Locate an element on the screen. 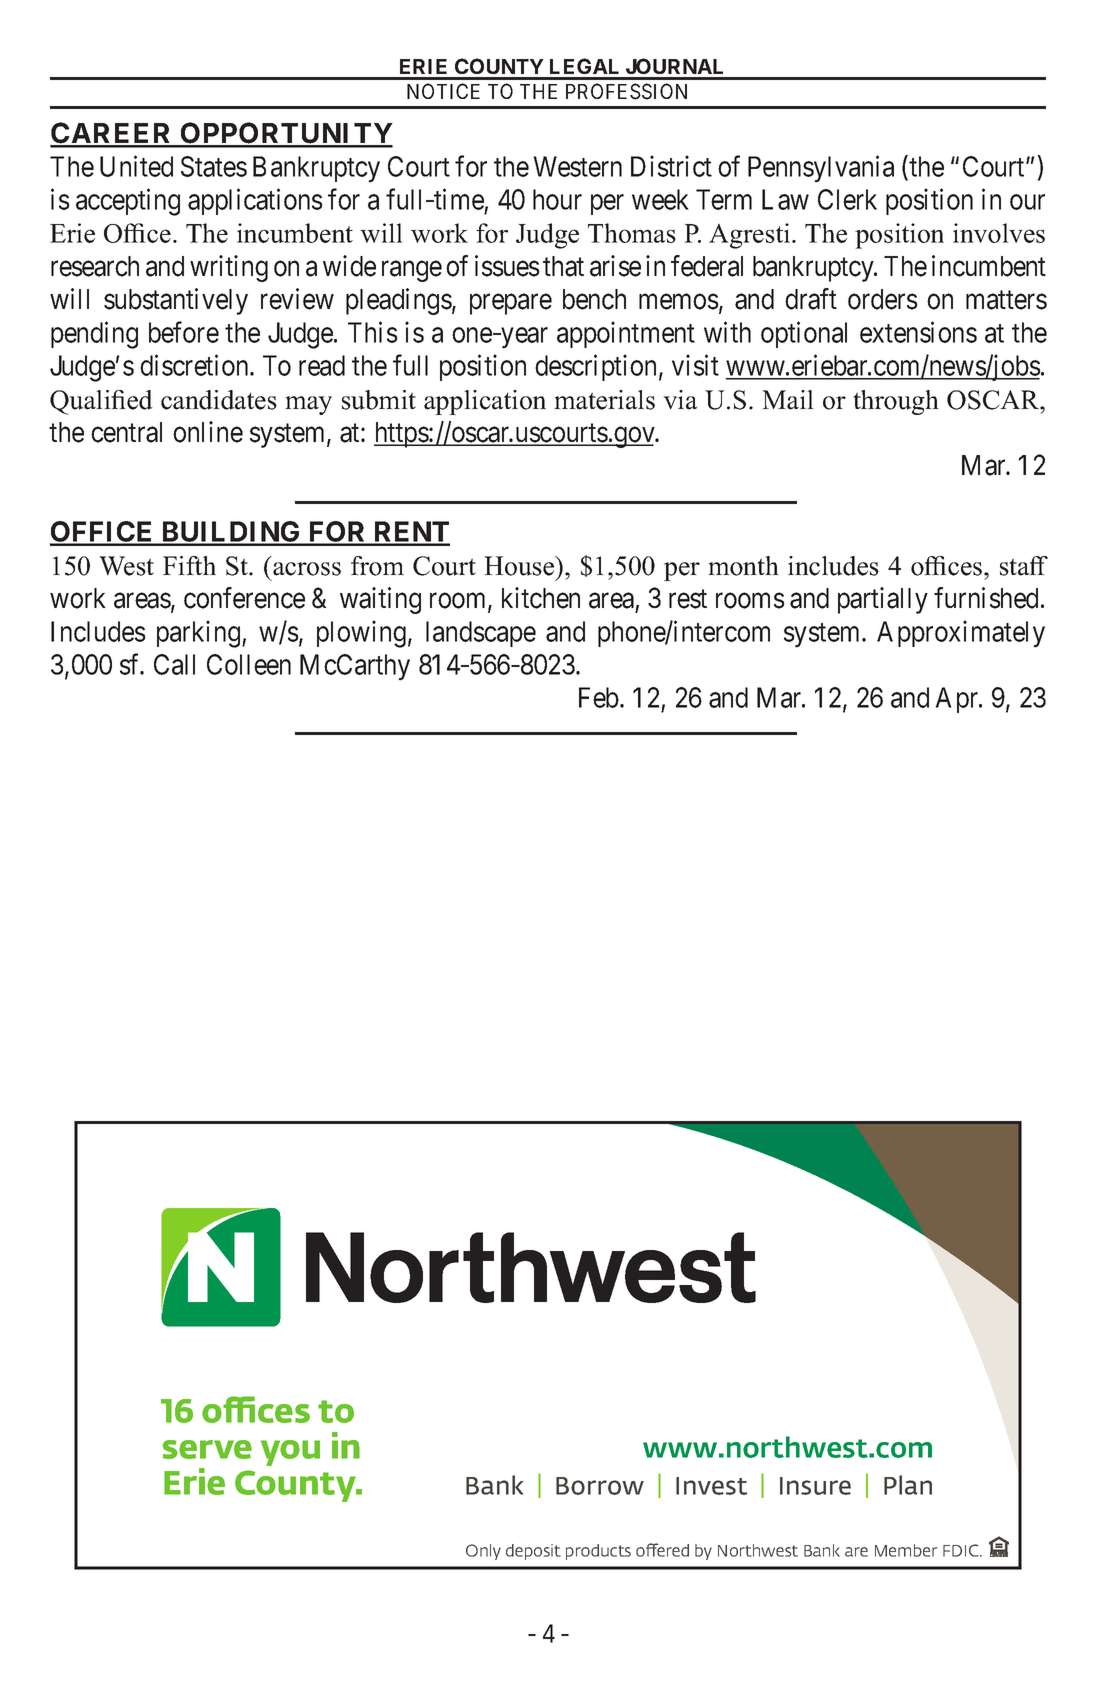 The image size is (1096, 1694). United is located at coordinates (136, 166).
